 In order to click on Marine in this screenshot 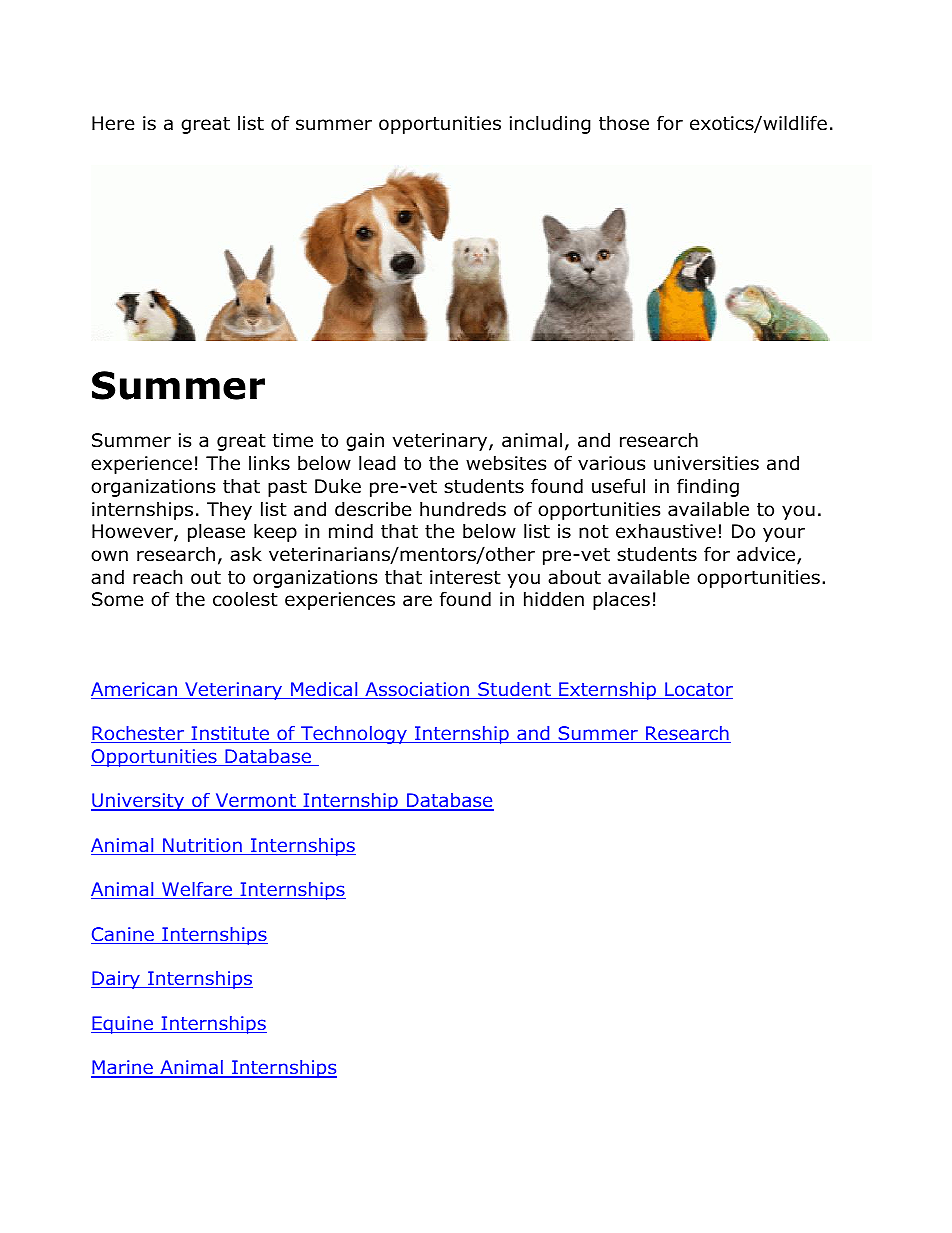, I will do `click(123, 1068)`.
